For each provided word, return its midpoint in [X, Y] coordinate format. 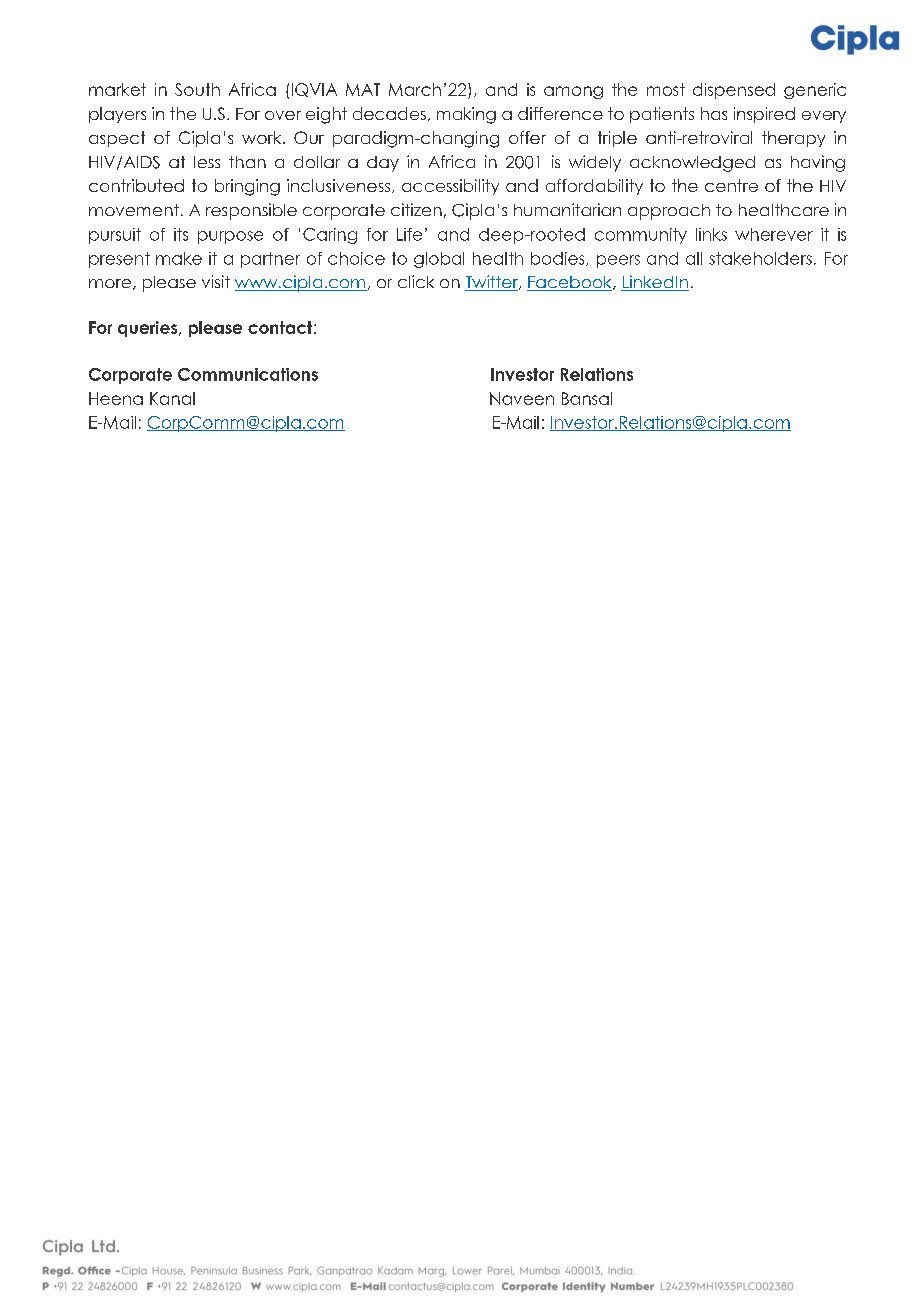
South [197, 89]
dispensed [734, 91]
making [466, 115]
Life [409, 234]
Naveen [522, 398]
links [711, 234]
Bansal [587, 398]
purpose [230, 237]
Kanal [172, 398]
